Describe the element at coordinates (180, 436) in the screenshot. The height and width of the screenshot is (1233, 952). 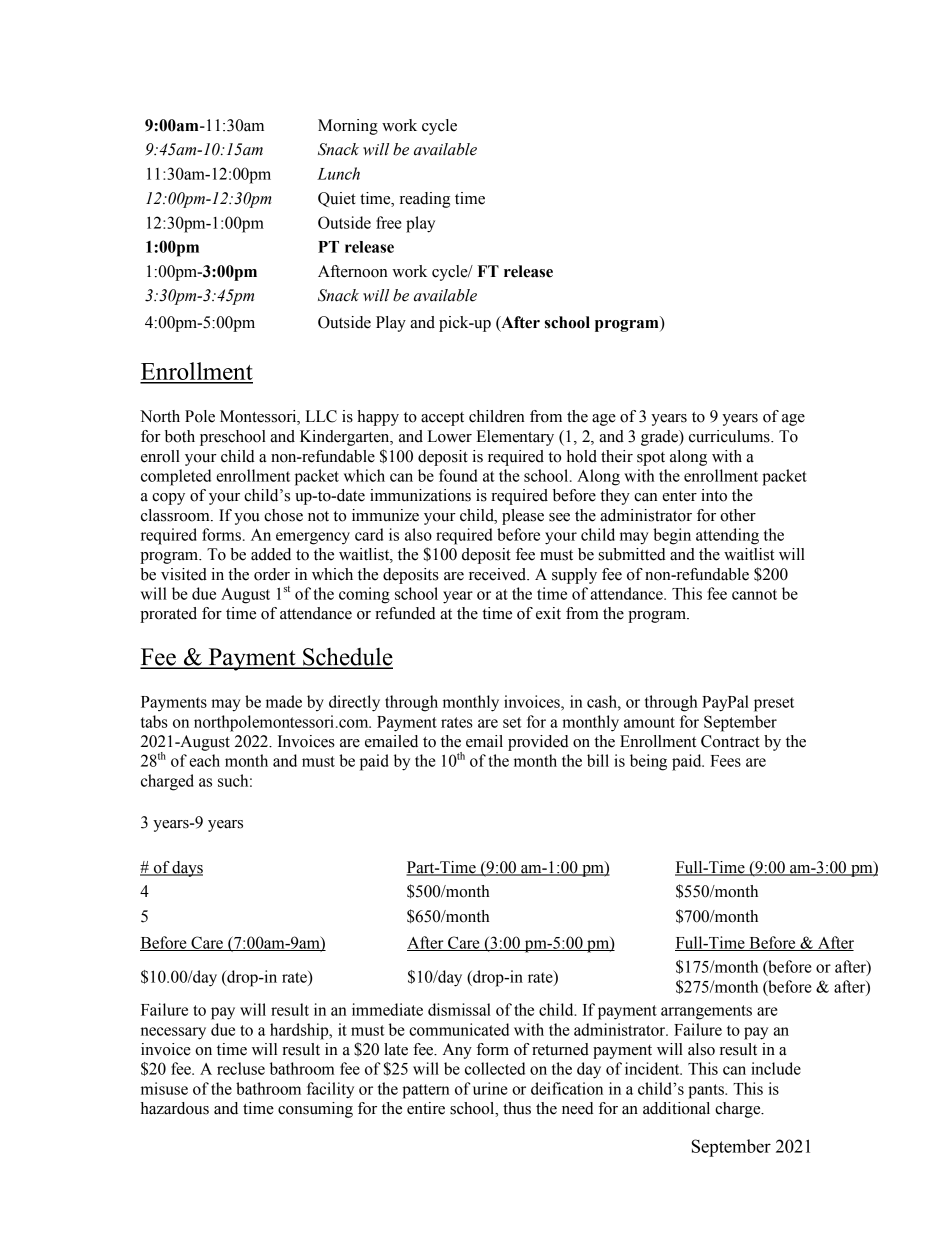
I see `both` at that location.
